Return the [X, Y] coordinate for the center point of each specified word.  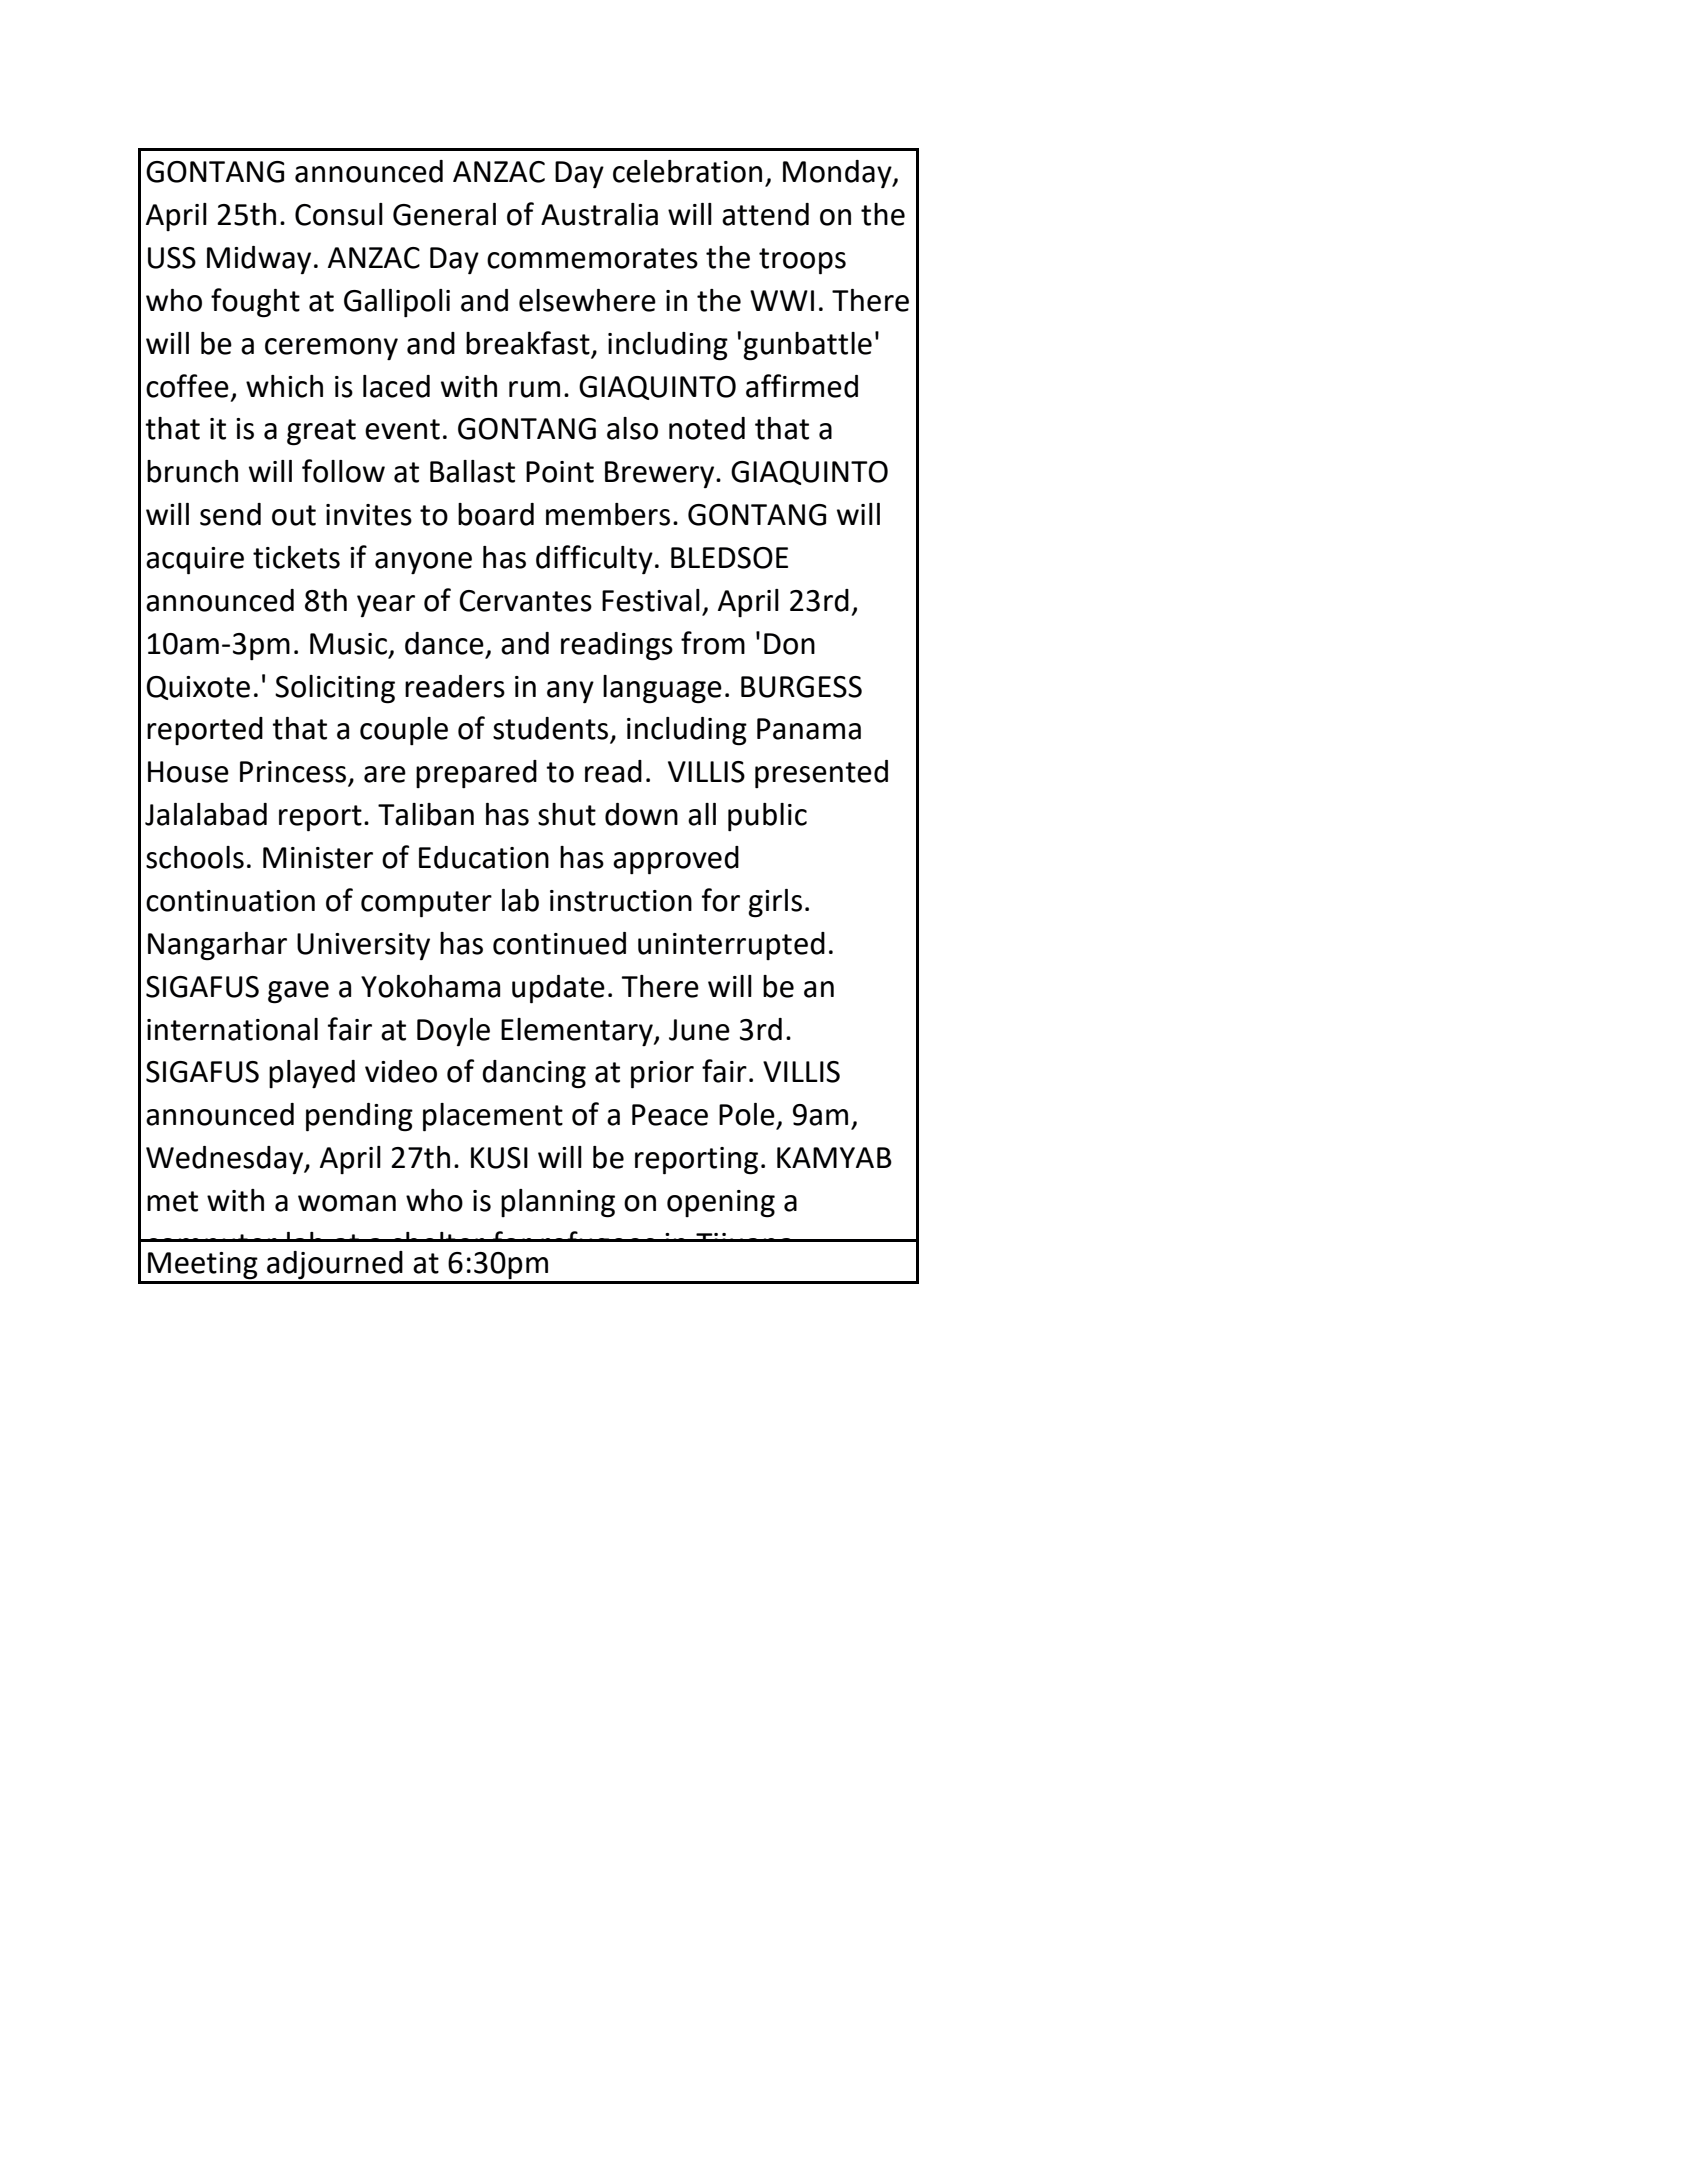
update [558, 989]
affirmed [802, 386]
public [767, 817]
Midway [259, 260]
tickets [296, 557]
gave [298, 992]
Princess [294, 773]
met [172, 1201]
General [444, 214]
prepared [476, 774]
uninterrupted [731, 946]
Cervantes [525, 601]
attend [765, 214]
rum [534, 389]
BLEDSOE [729, 558]
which [284, 386]
